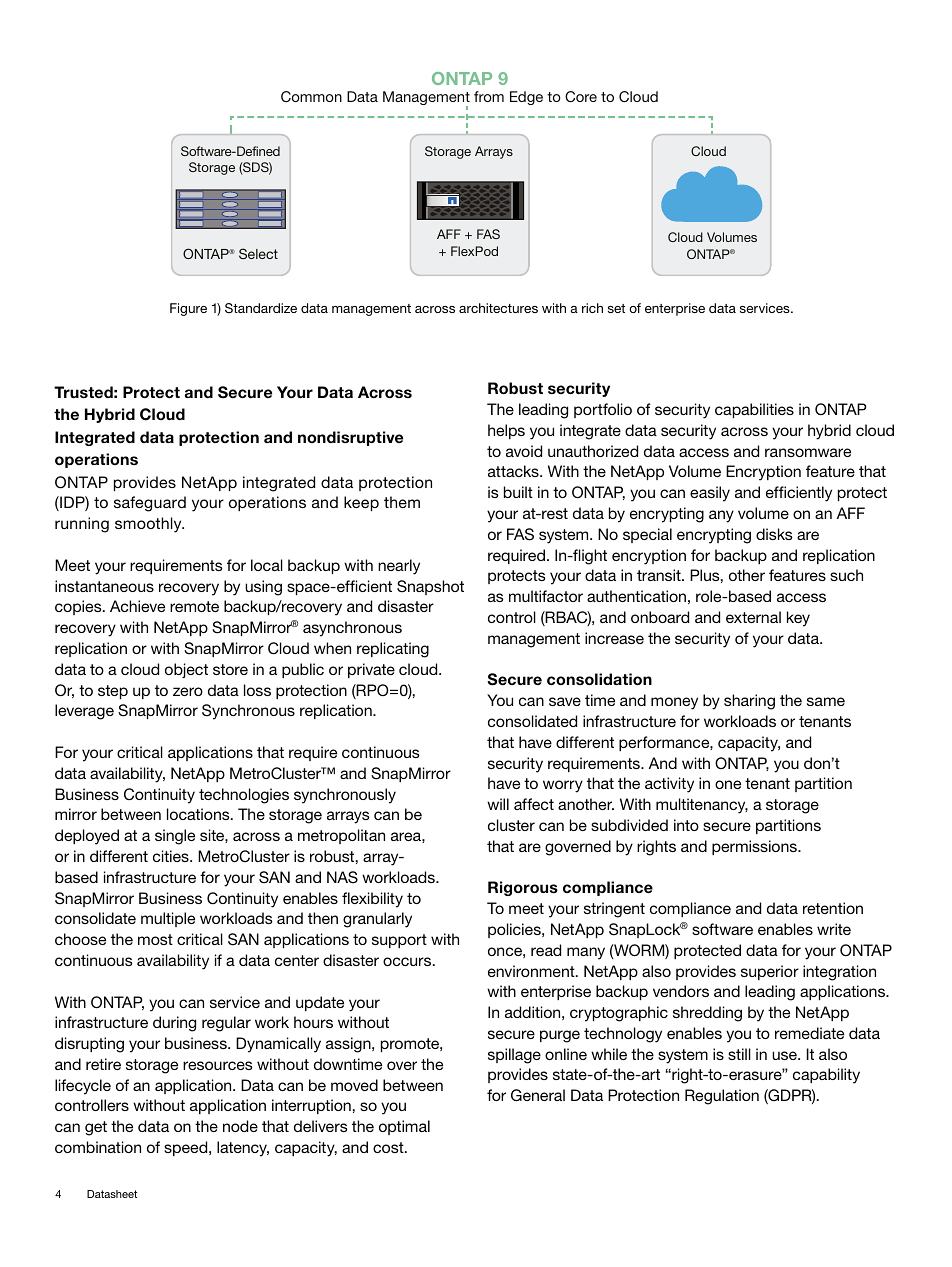 The image size is (952, 1267). Describe the element at coordinates (404, 1127) in the image. I see `optimal` at that location.
